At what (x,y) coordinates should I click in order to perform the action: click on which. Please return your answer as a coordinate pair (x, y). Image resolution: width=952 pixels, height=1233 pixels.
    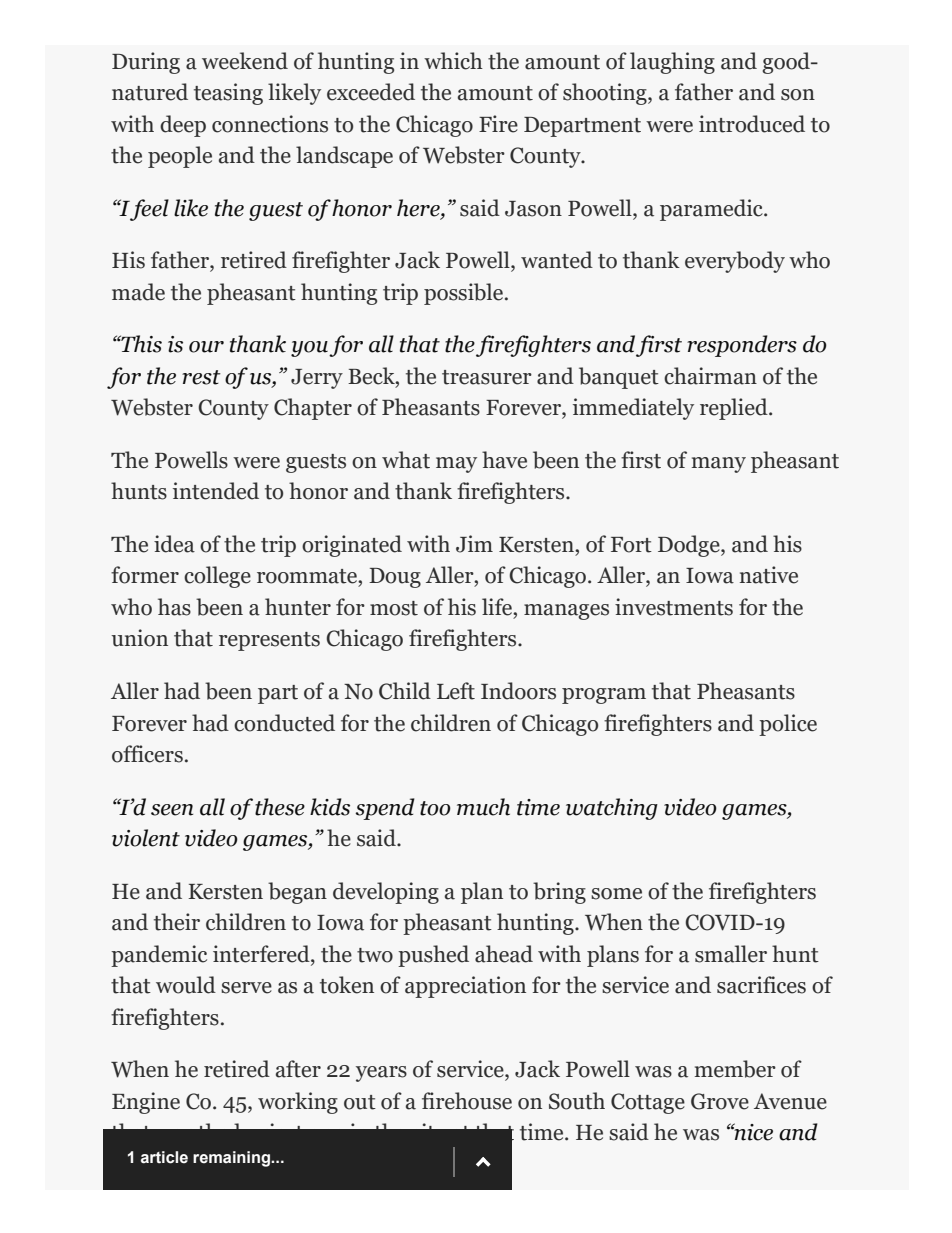
    Looking at the image, I should click on (453, 61).
